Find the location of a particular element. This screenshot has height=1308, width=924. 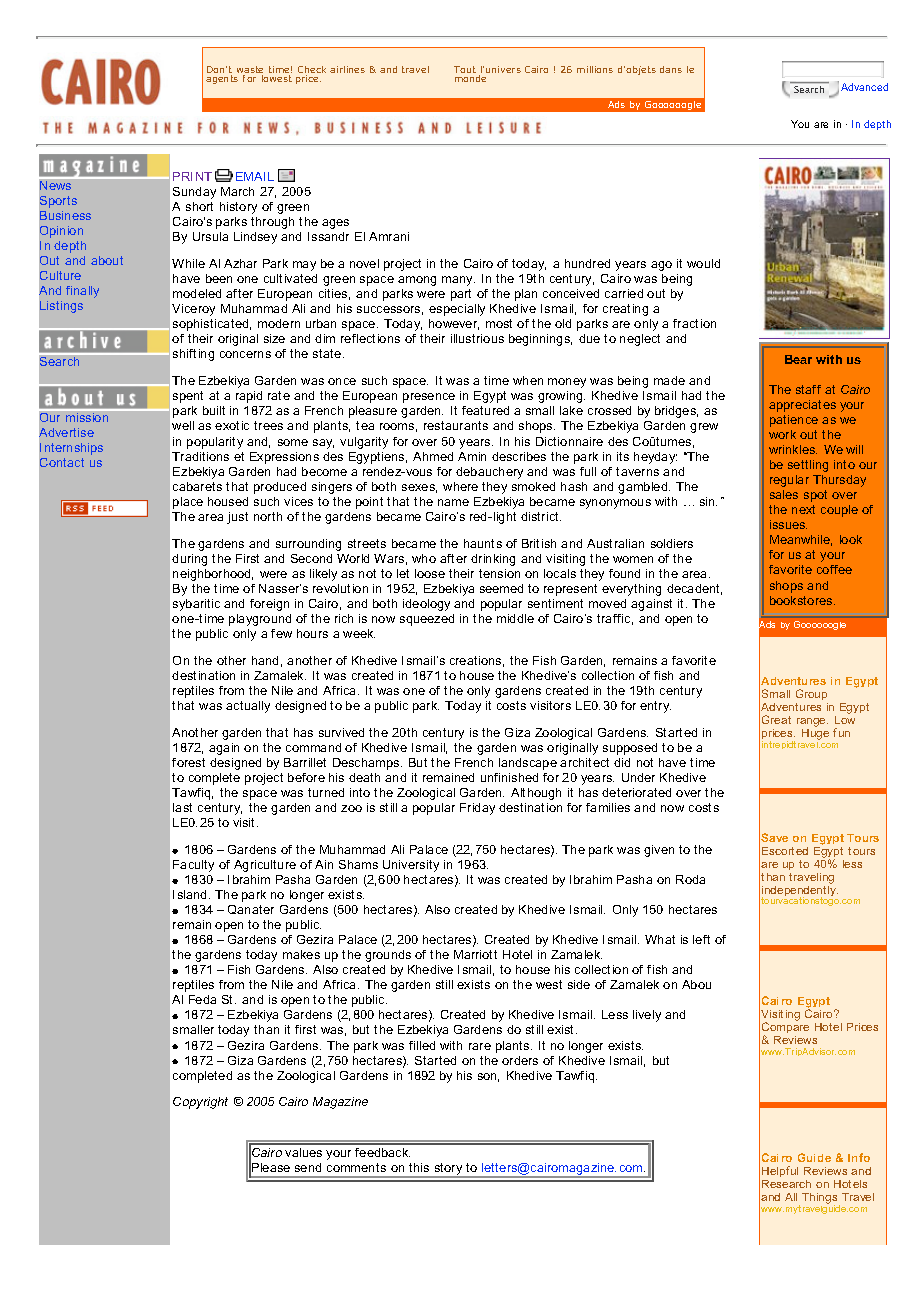

Advanced is located at coordinates (864, 87).
